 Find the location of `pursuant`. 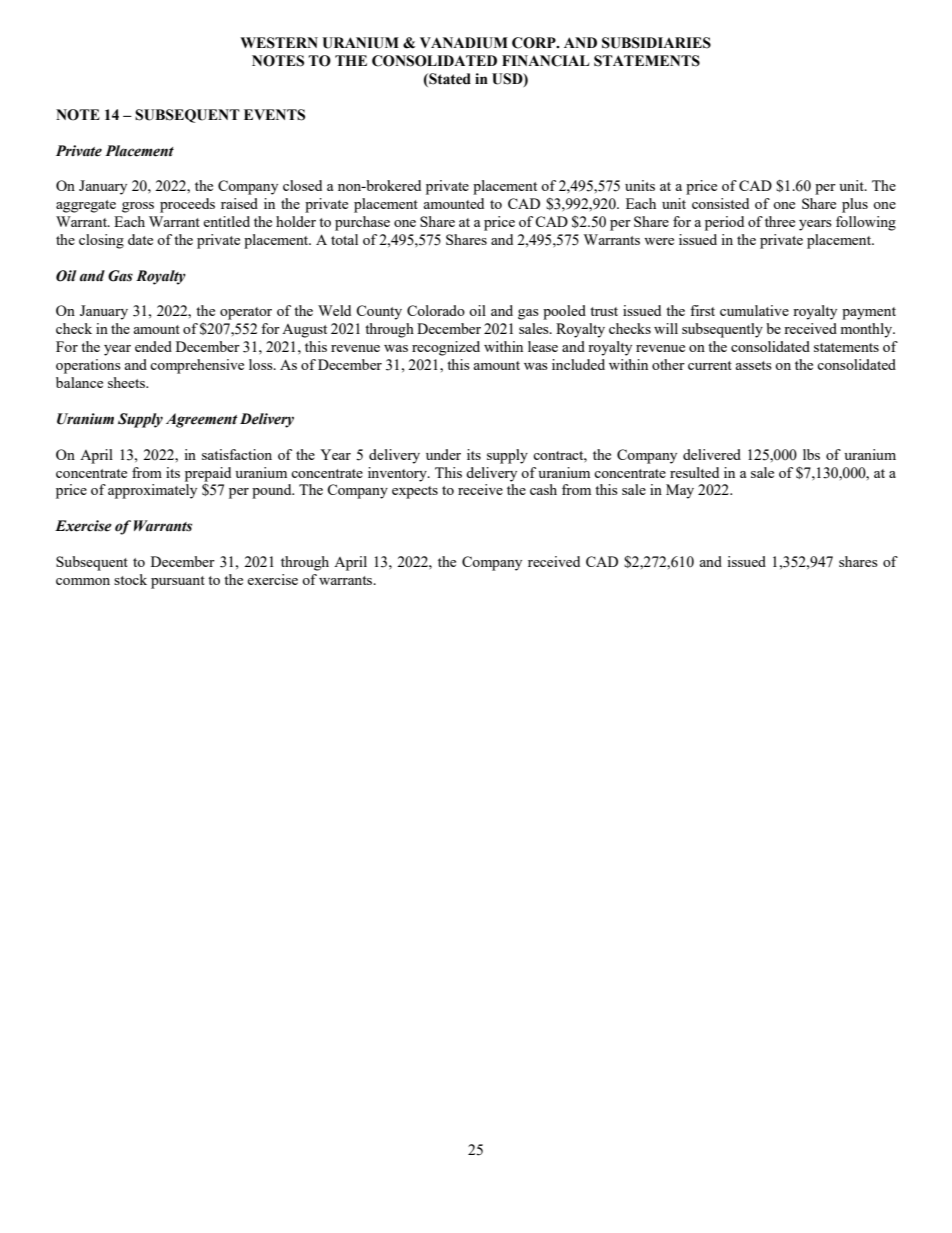

pursuant is located at coordinates (178, 582).
